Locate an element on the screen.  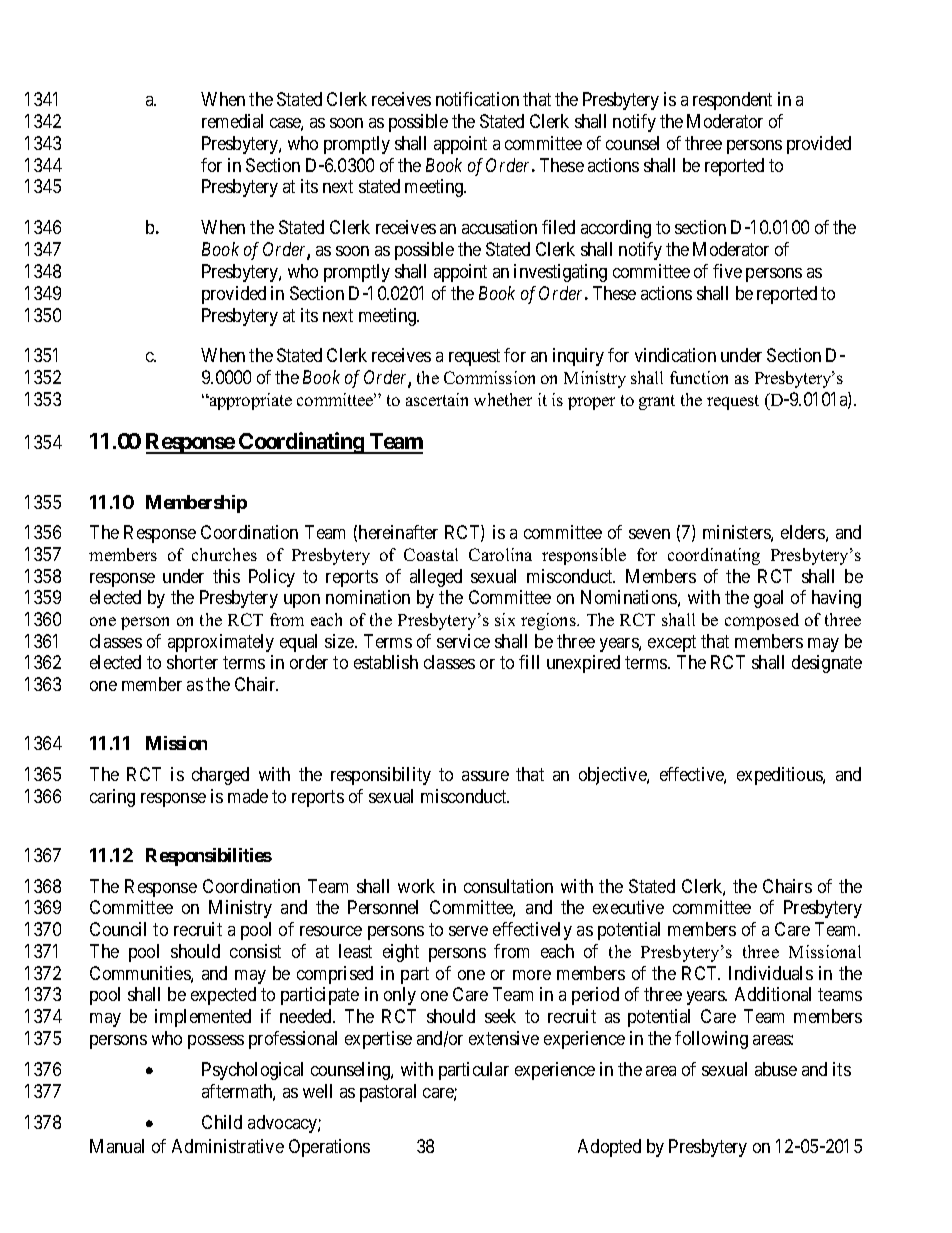
whether is located at coordinates (503, 399).
